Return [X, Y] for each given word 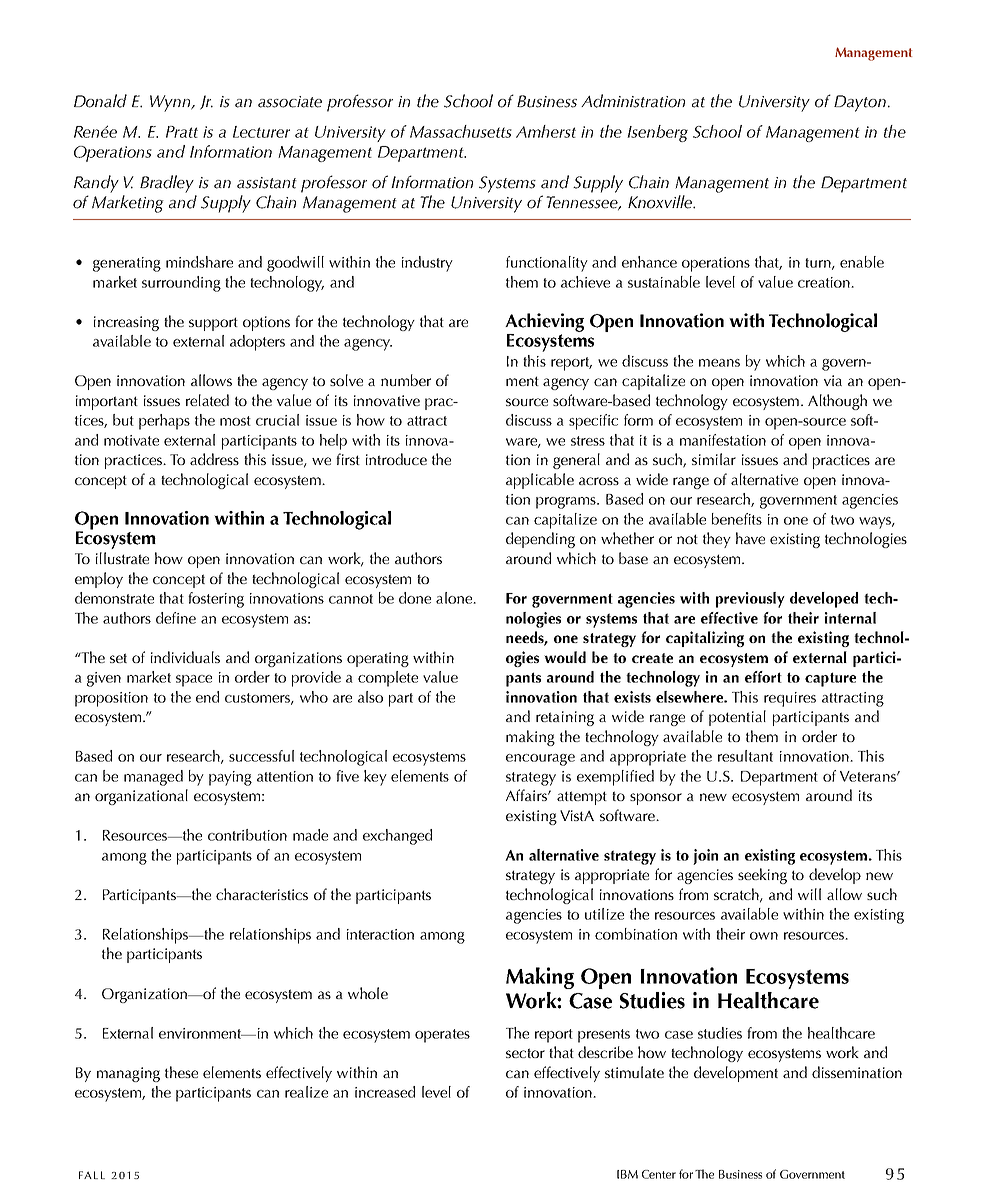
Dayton [860, 103]
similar [714, 459]
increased [385, 1092]
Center [659, 1174]
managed [153, 778]
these [181, 1072]
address [214, 459]
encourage [540, 760]
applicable [540, 481]
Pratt [182, 132]
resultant [745, 756]
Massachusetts [461, 131]
